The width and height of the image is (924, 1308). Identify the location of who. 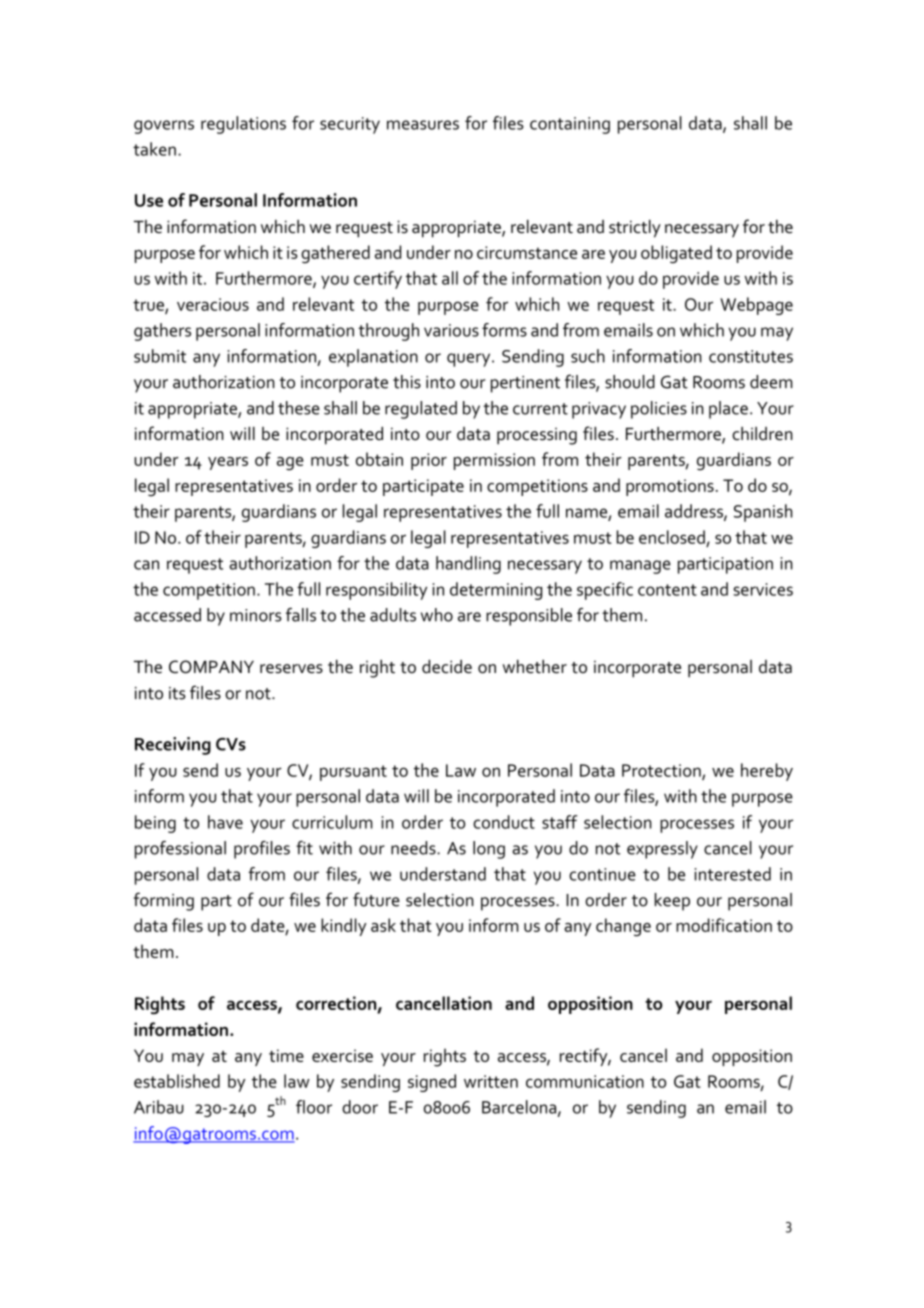
(437, 615).
